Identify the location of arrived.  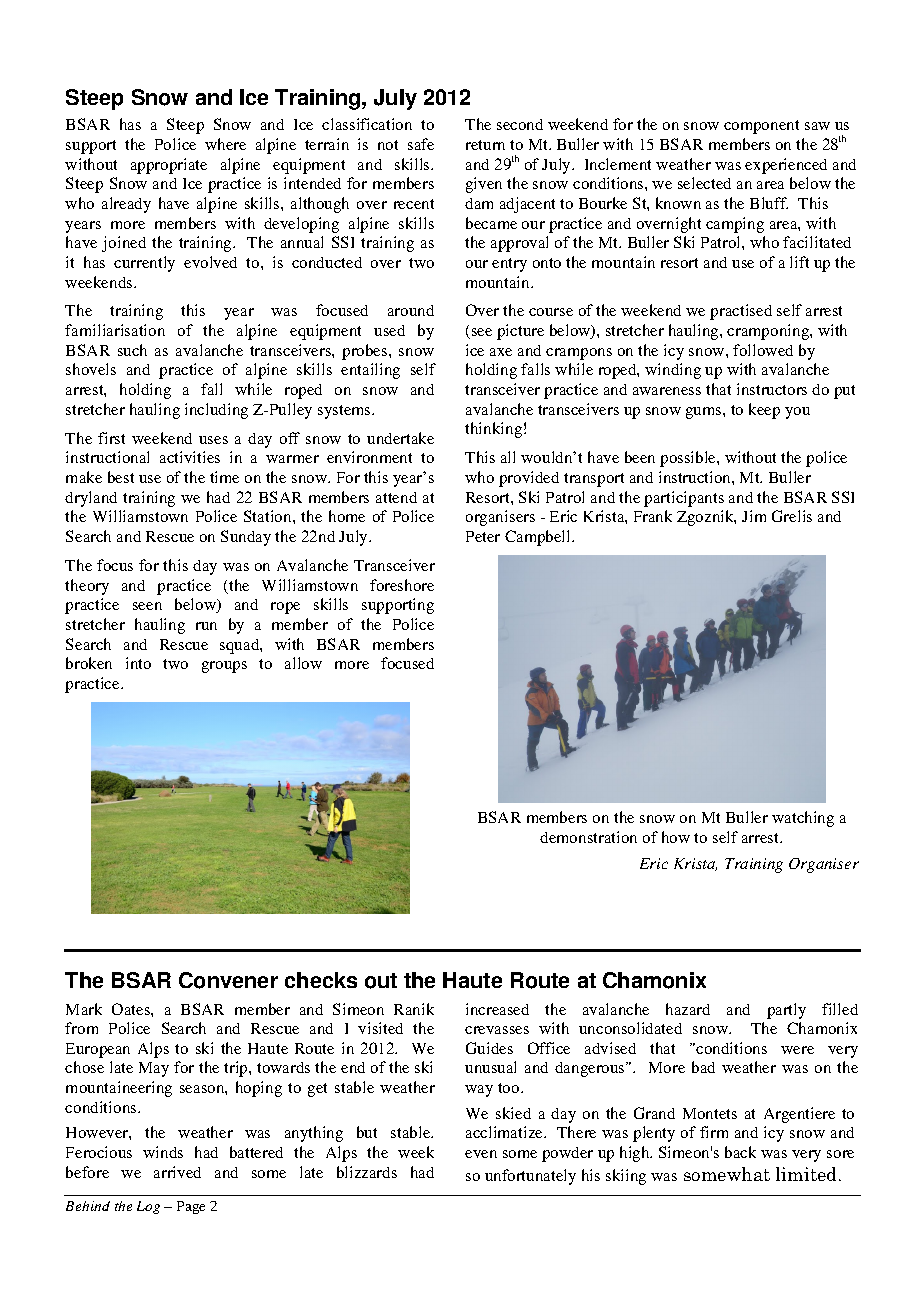
(177, 1172).
